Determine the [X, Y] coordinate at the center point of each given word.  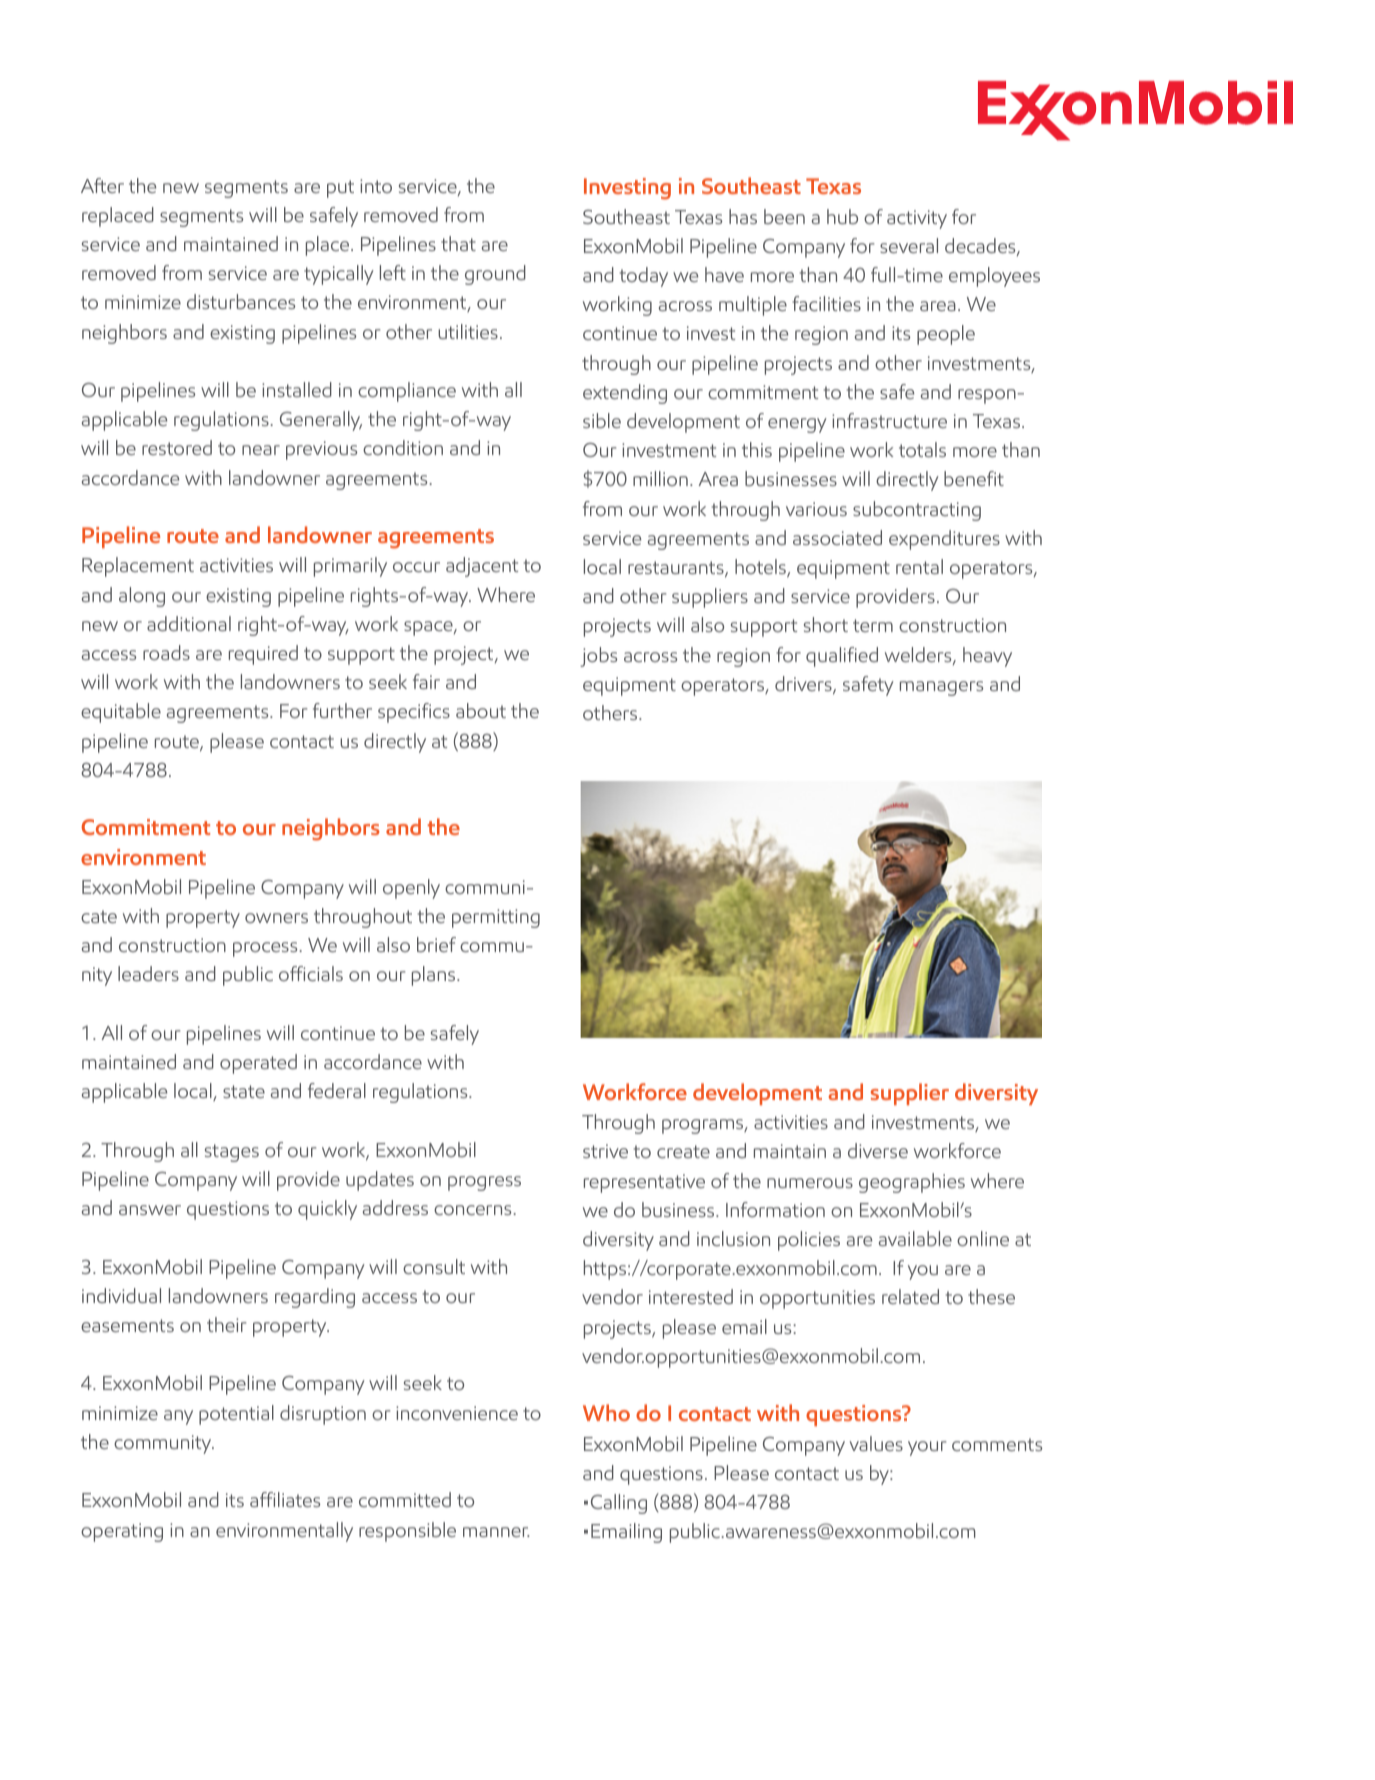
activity [917, 219]
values [876, 1443]
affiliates [285, 1499]
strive [605, 1151]
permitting [496, 918]
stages [232, 1153]
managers [941, 688]
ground [495, 275]
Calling [619, 1504]
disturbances [241, 301]
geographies [912, 1183]
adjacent [482, 567]
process [265, 949]
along [142, 597]
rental [919, 566]
